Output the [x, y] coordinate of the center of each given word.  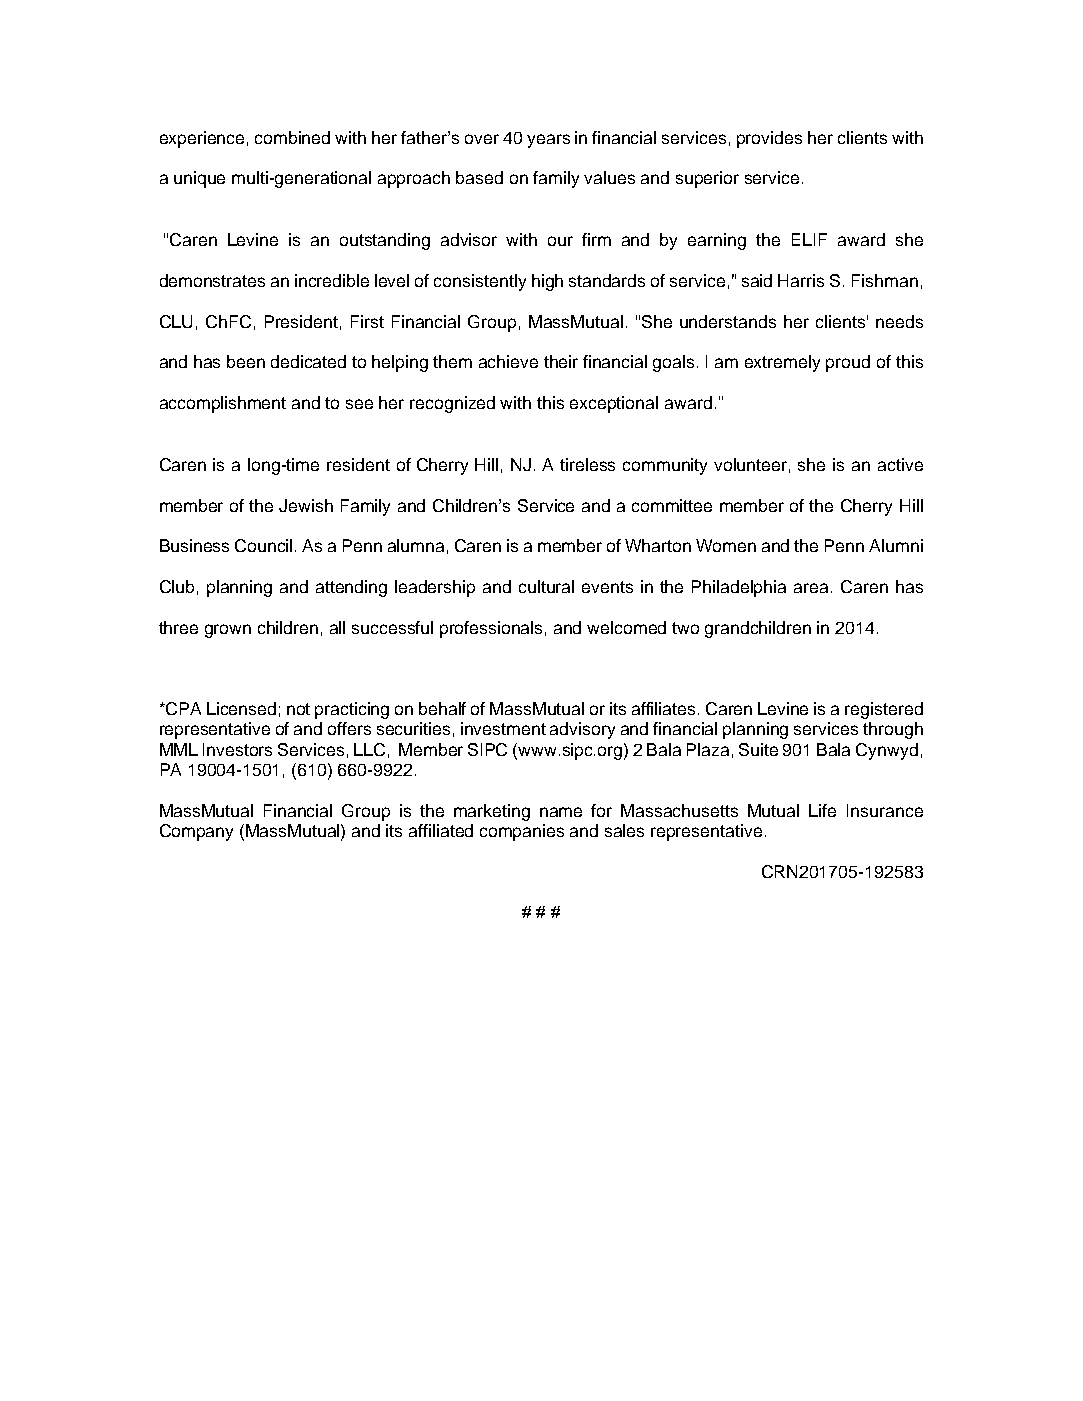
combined [292, 137]
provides [769, 139]
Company [196, 832]
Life [822, 810]
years [548, 141]
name [561, 812]
